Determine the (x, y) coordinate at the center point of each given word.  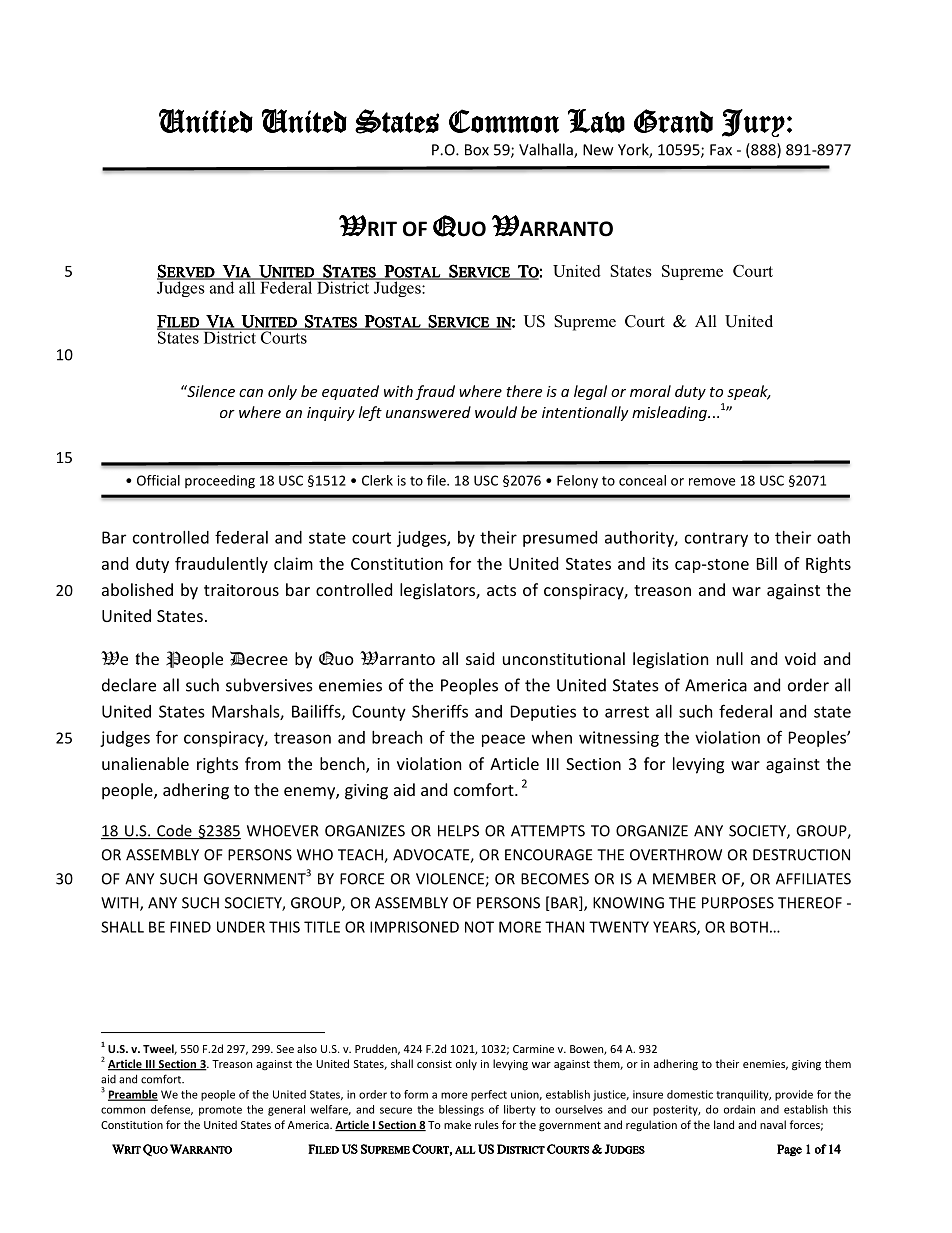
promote (220, 1111)
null (730, 658)
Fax (721, 150)
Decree (259, 658)
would (496, 412)
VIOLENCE (451, 880)
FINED (190, 927)
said (480, 658)
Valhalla (547, 150)
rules (487, 1124)
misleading (670, 413)
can (251, 393)
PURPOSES (738, 903)
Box (477, 150)
